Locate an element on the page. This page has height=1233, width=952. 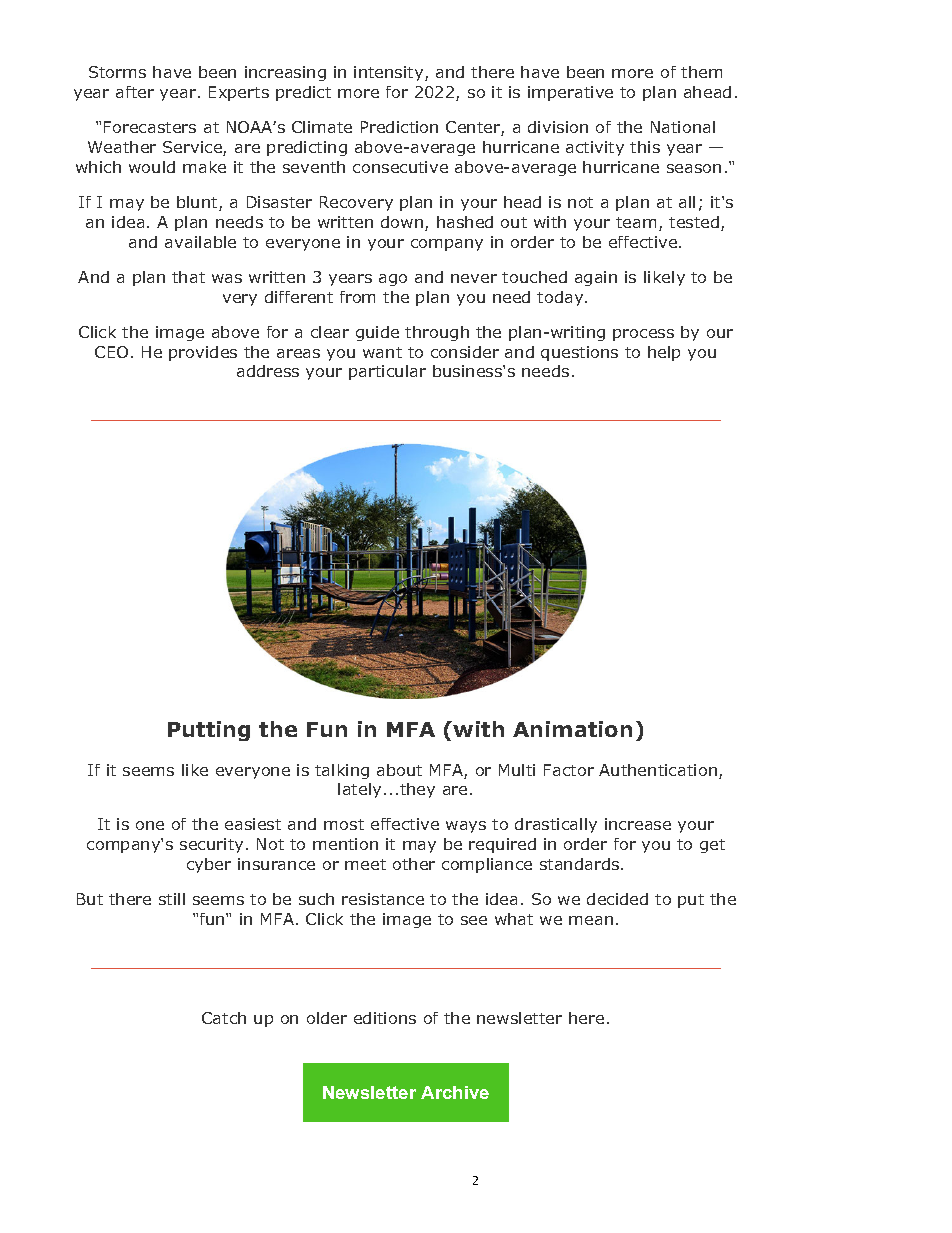
Animation is located at coordinates (572, 729).
